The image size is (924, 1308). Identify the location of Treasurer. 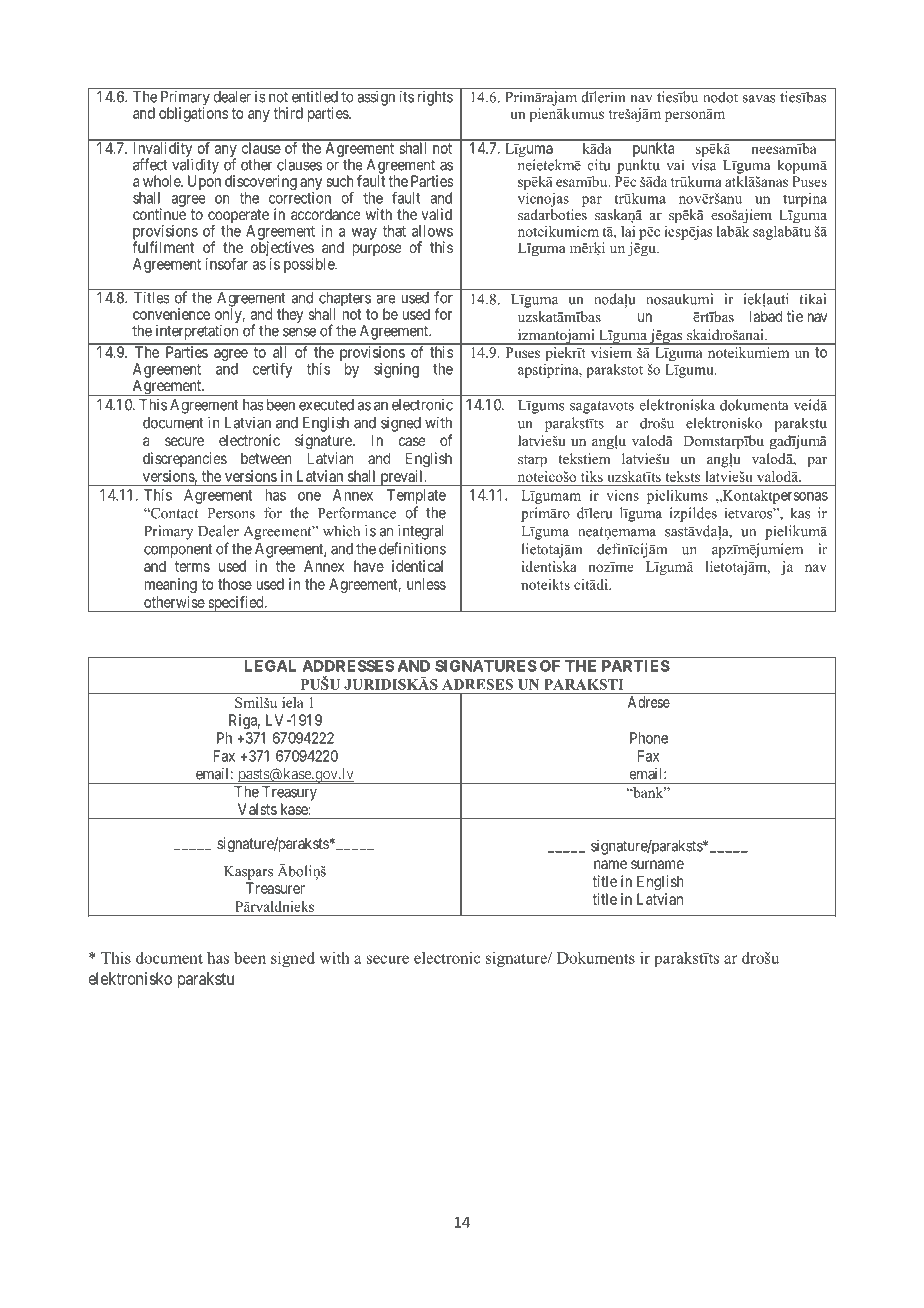
(275, 888).
